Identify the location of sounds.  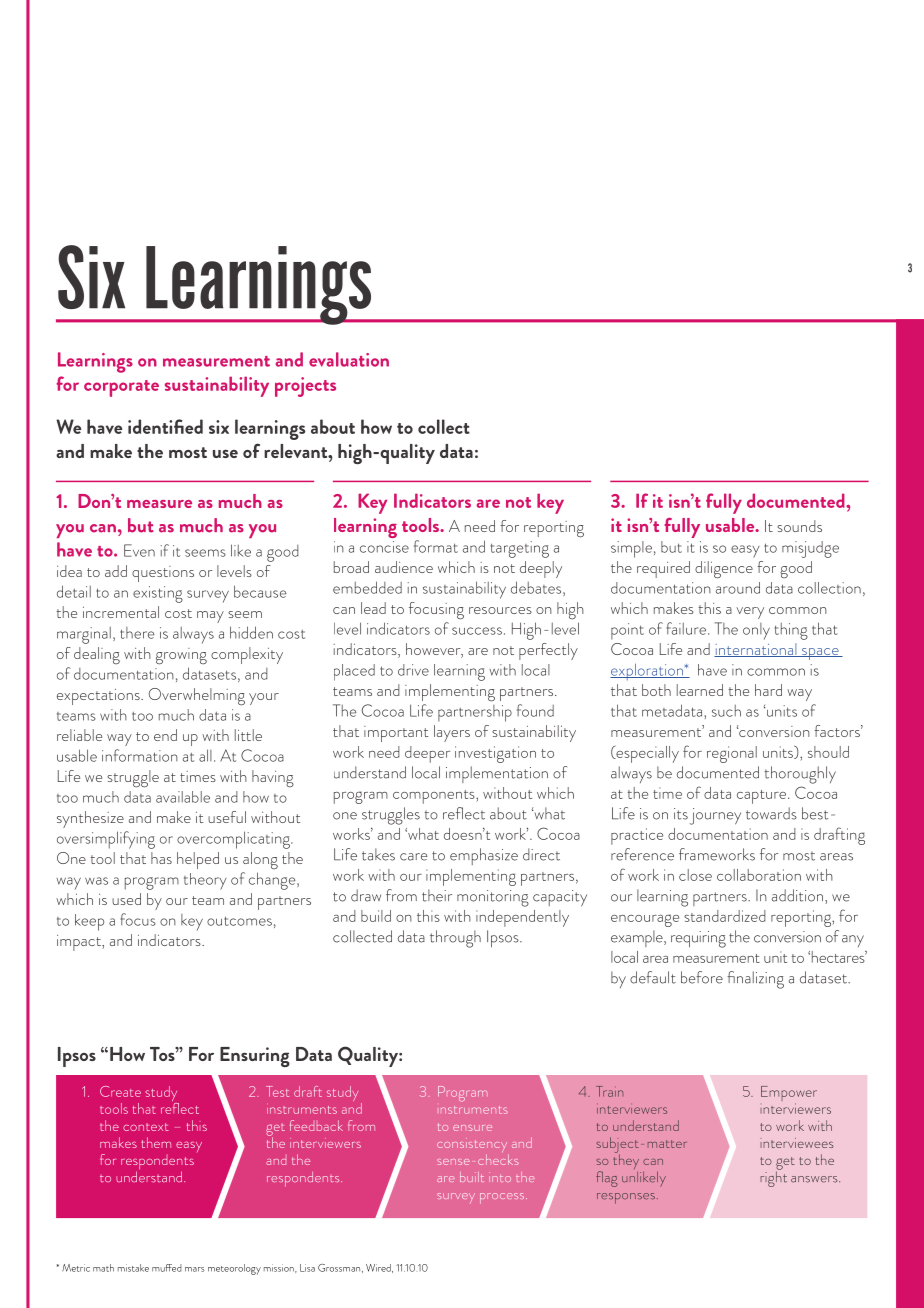
(799, 526).
